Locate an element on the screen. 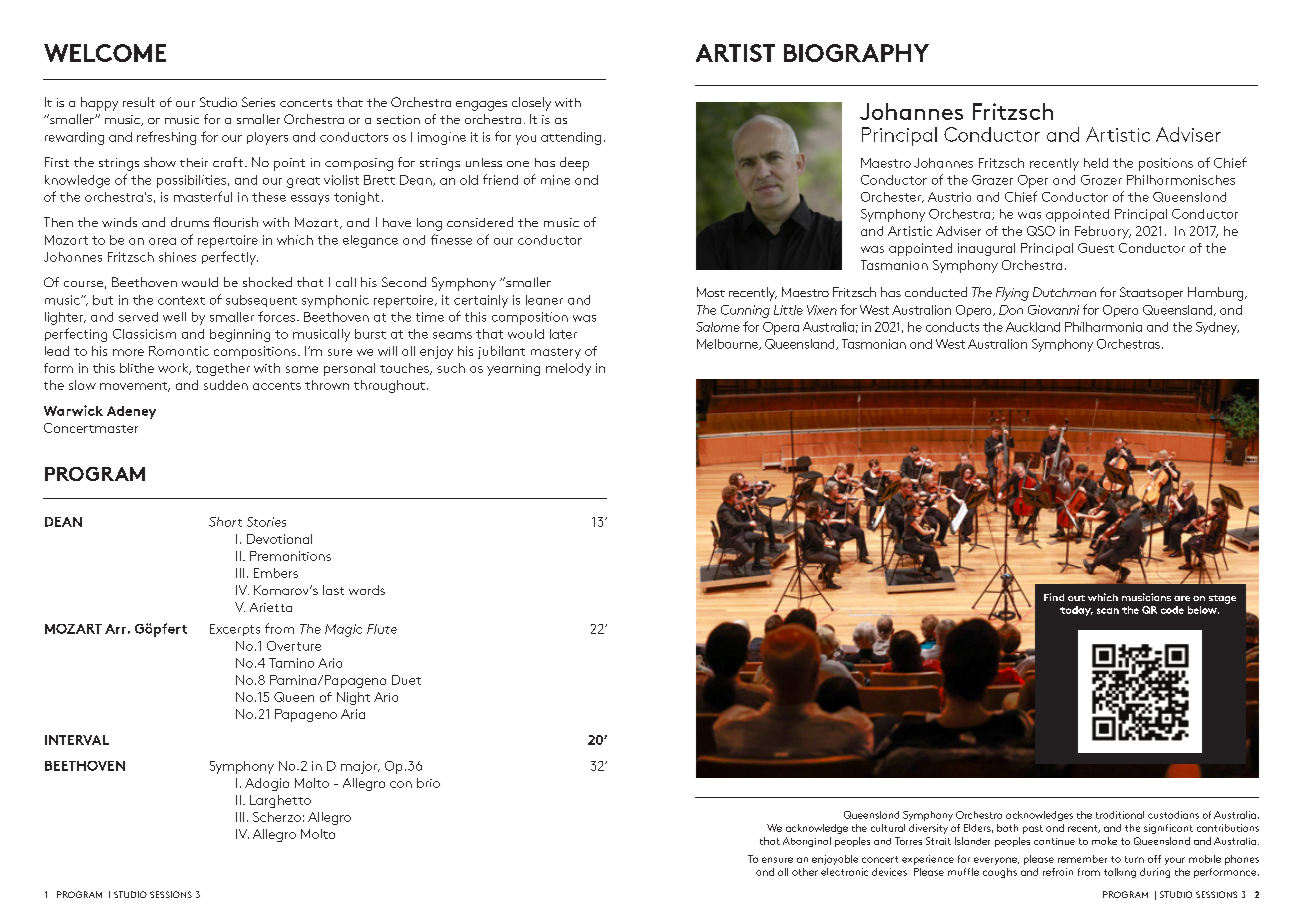  beginning is located at coordinates (240, 335).
